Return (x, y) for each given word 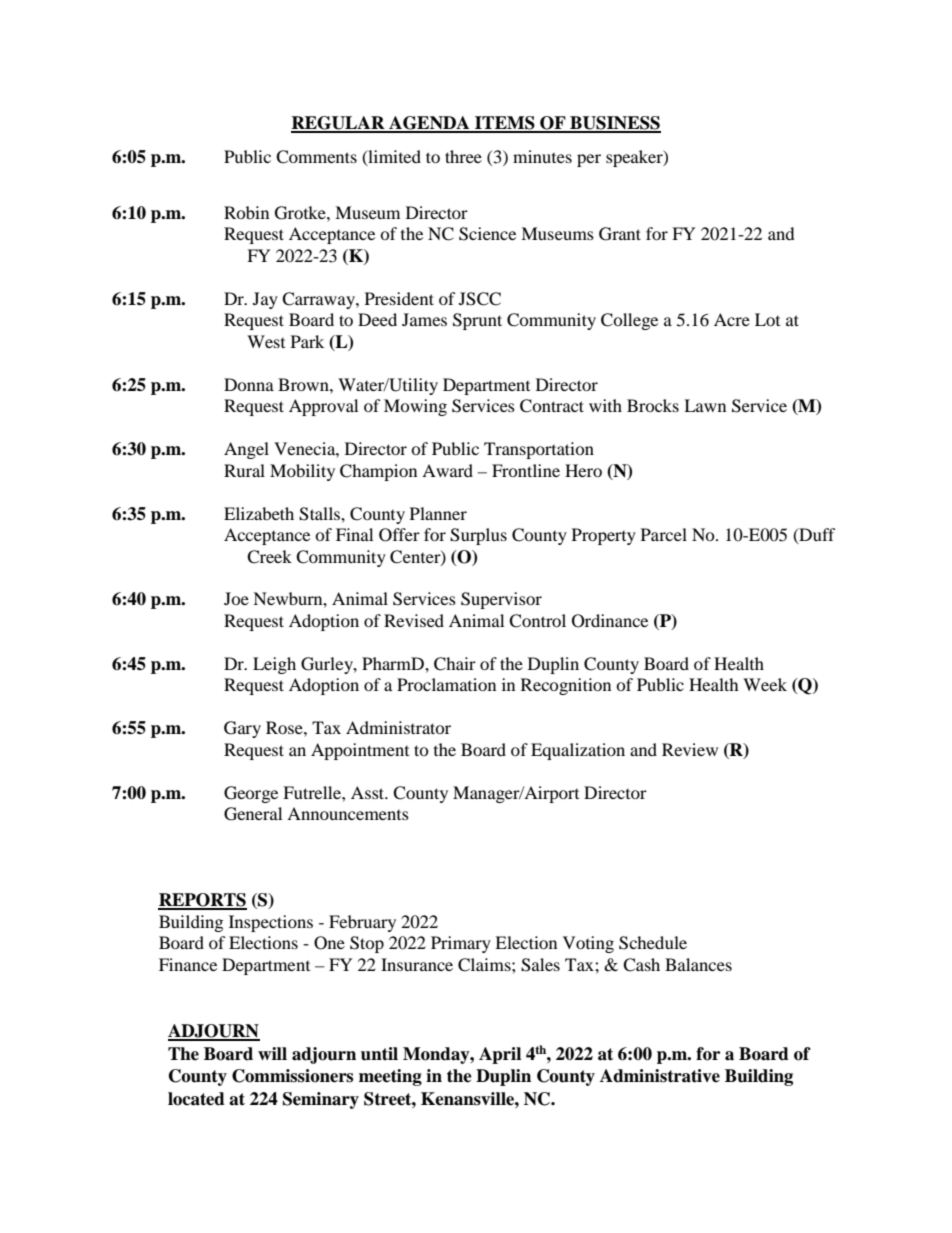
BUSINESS (614, 124)
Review (690, 749)
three (463, 156)
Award (447, 470)
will (272, 1053)
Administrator (398, 727)
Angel (246, 450)
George (251, 794)
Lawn (705, 405)
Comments (316, 157)
